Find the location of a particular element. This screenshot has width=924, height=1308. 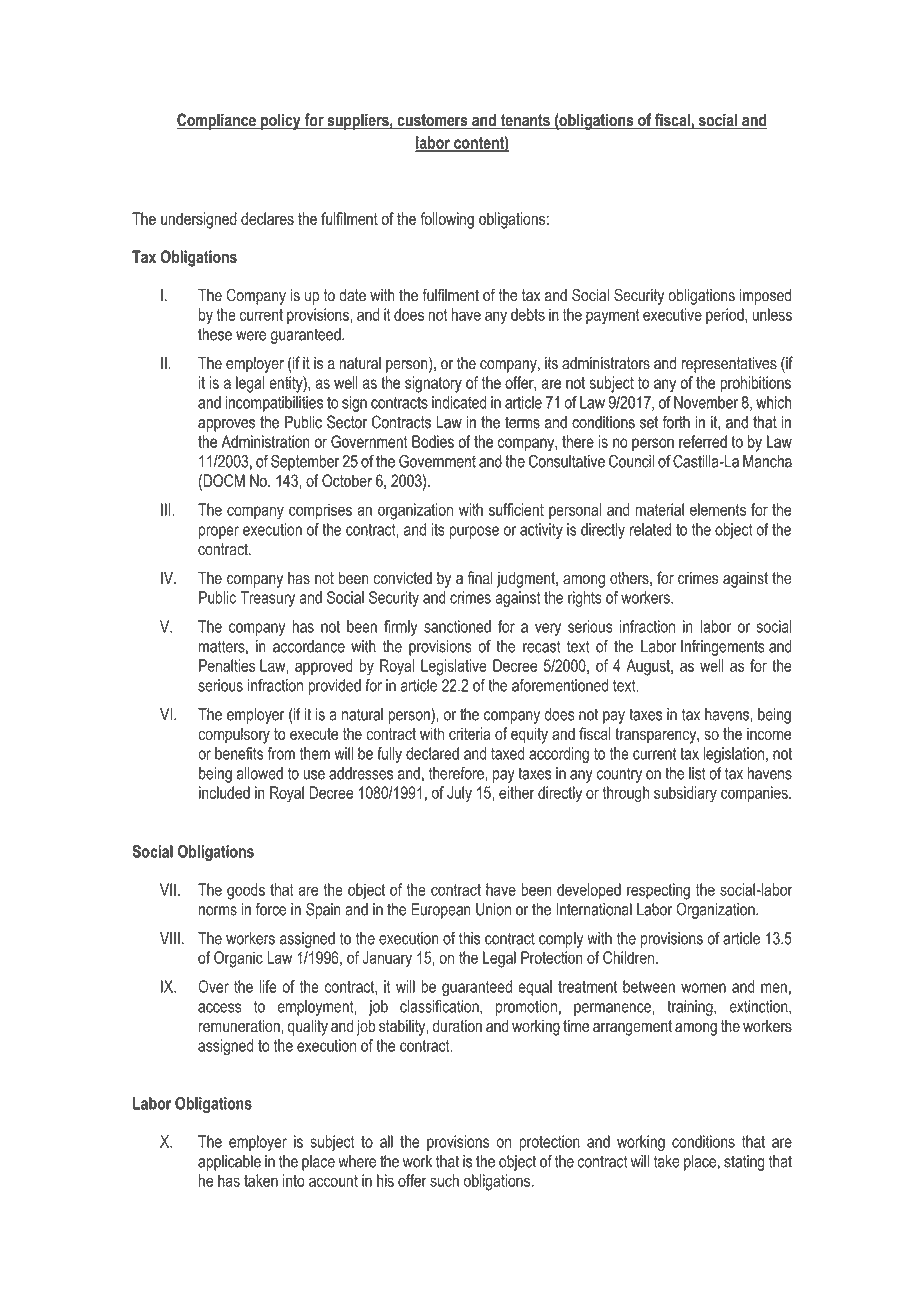

such is located at coordinates (444, 1180).
